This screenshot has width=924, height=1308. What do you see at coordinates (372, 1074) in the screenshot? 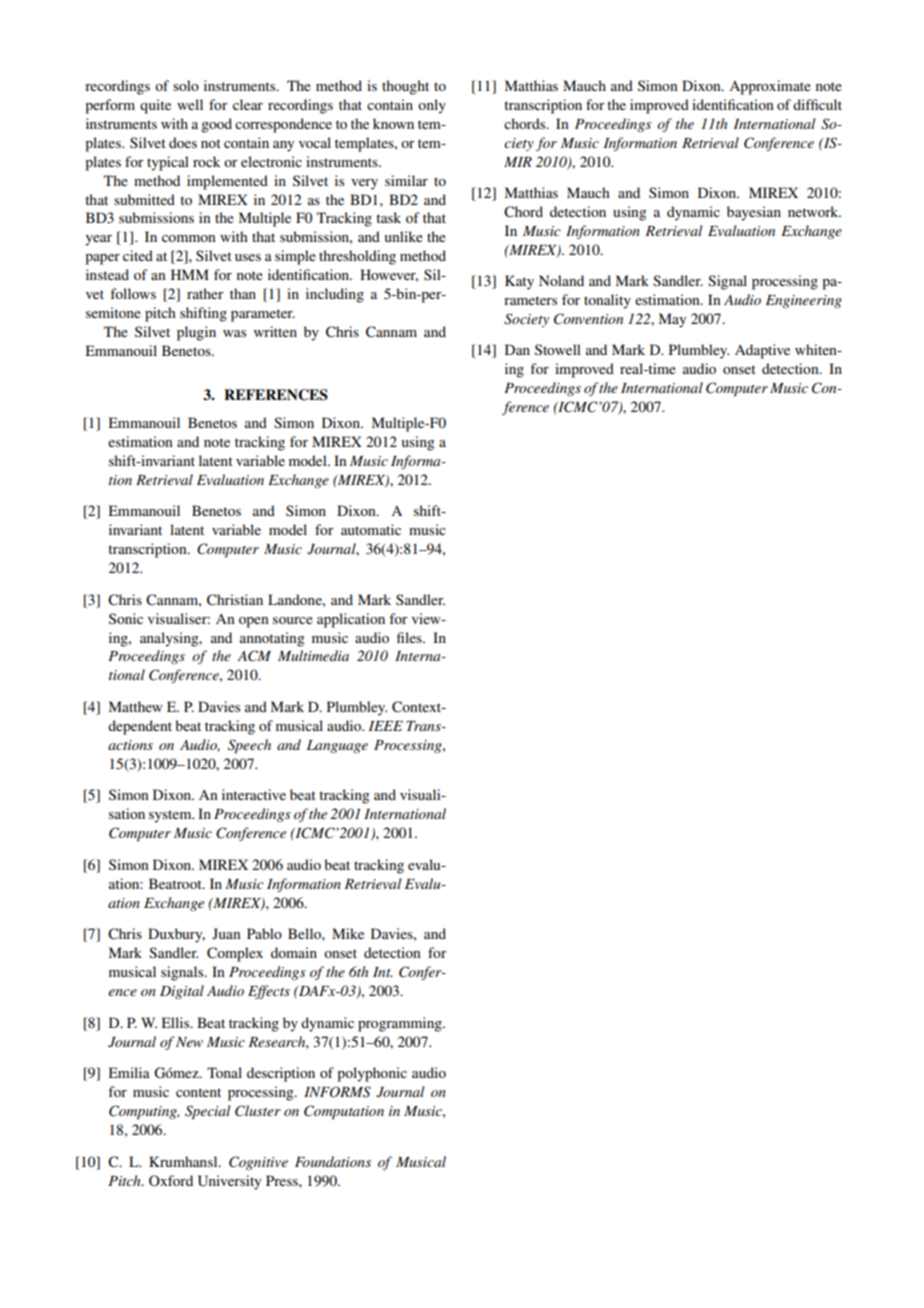
I see `polyphonic` at bounding box center [372, 1074].
